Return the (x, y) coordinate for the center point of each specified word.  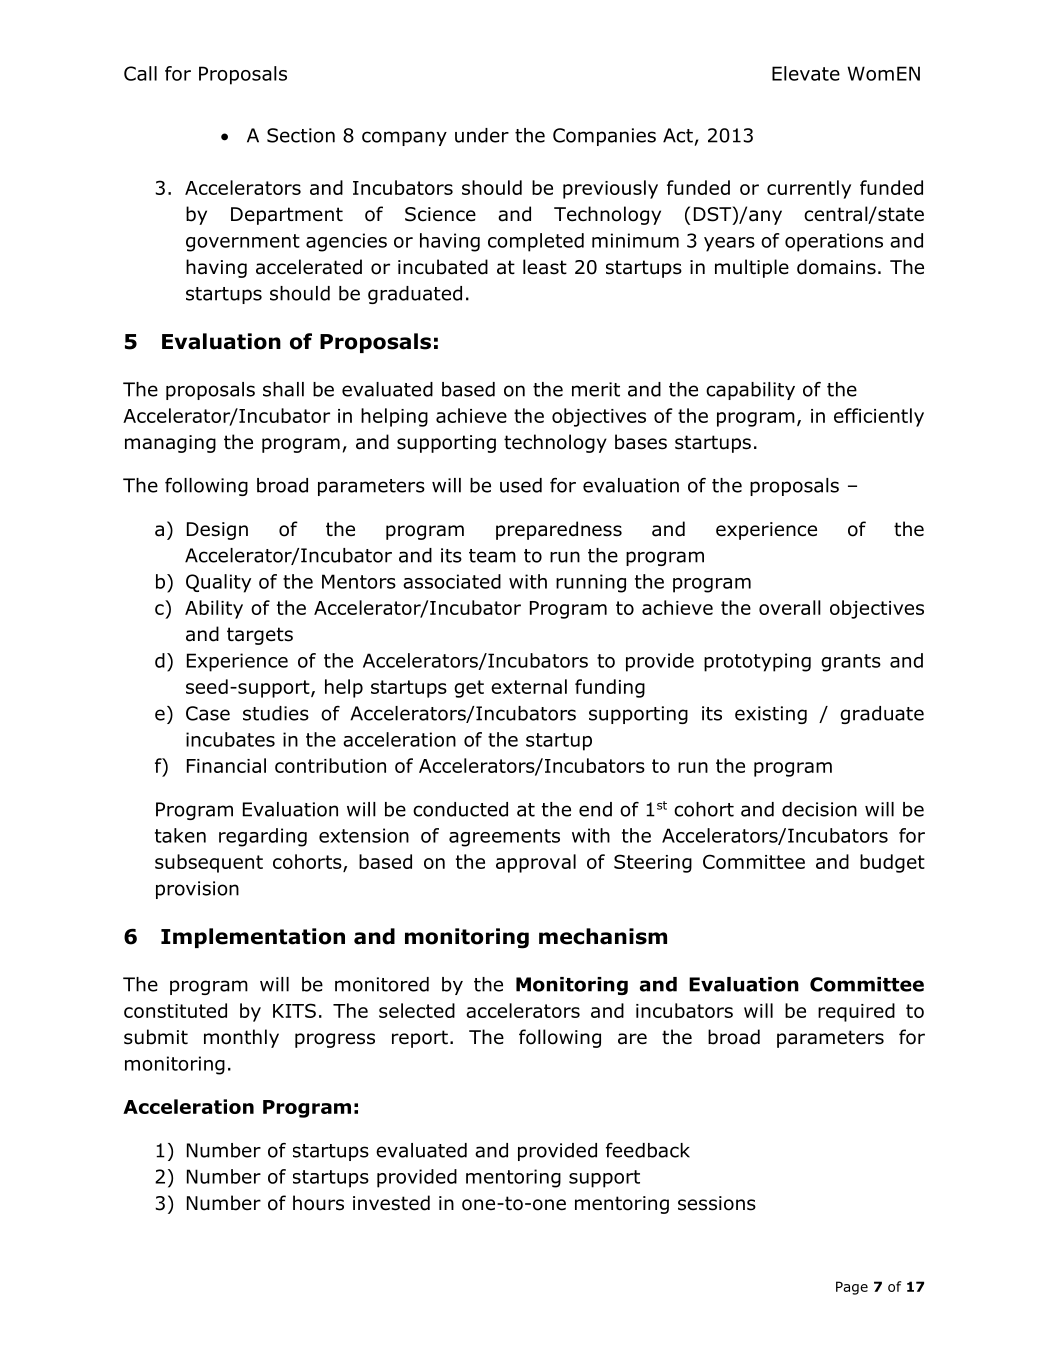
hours (318, 1203)
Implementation (253, 938)
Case (208, 713)
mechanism (603, 936)
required (856, 1012)
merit (596, 389)
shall (283, 389)
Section (301, 135)
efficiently (879, 417)
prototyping (757, 662)
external (529, 686)
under (482, 135)
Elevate (806, 73)
